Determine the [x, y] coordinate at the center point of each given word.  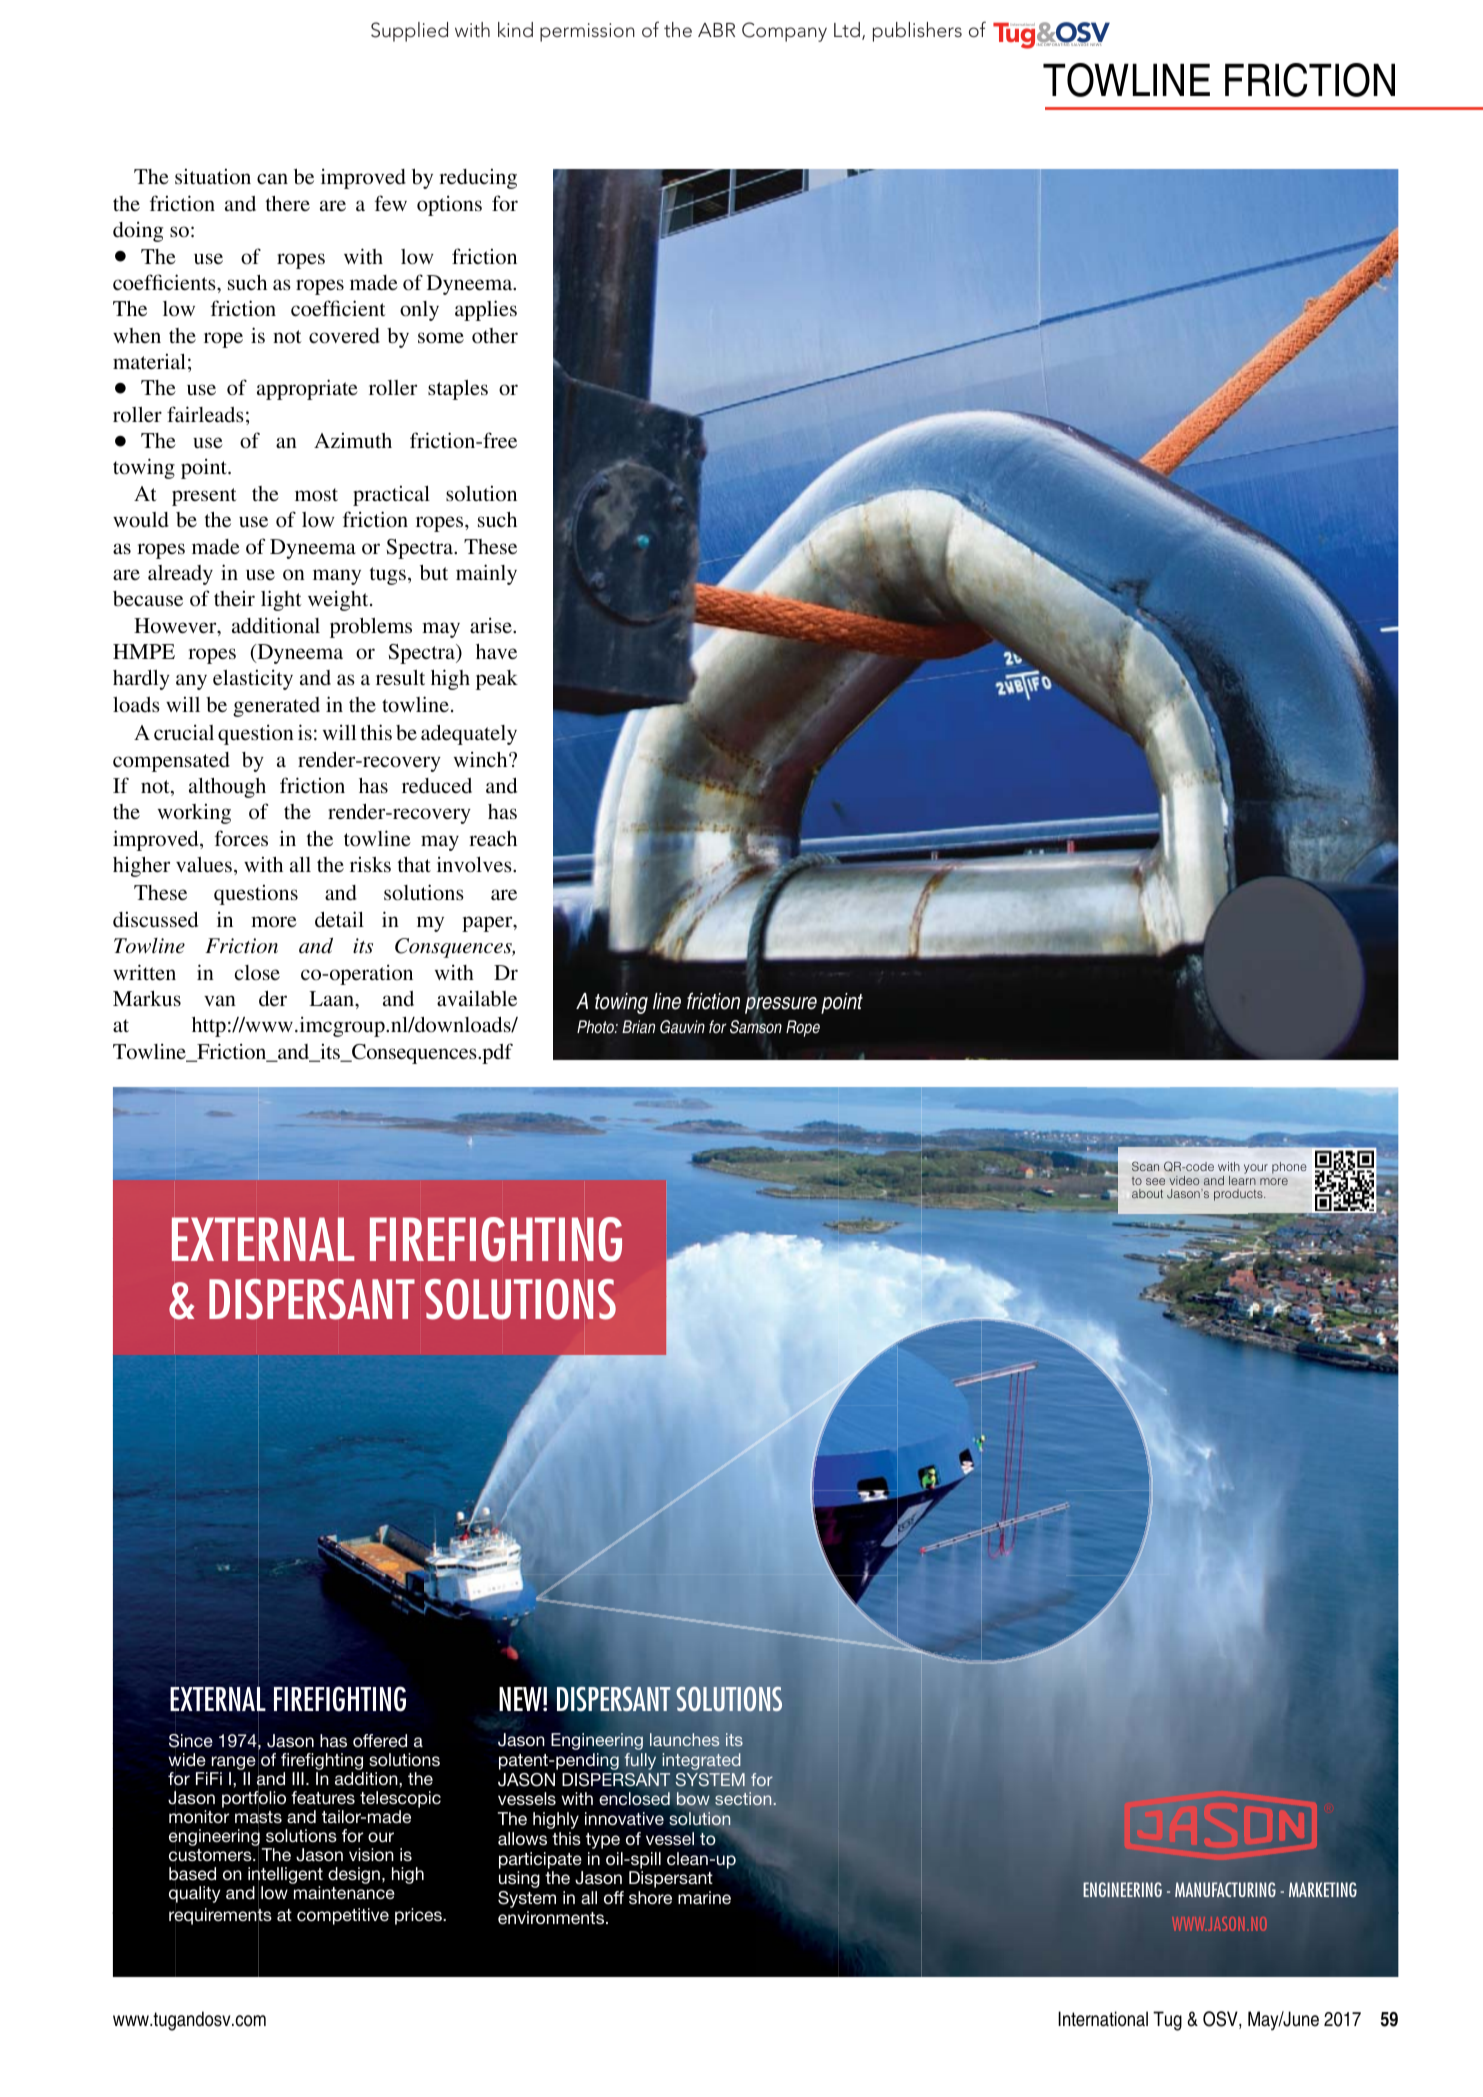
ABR [716, 30]
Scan [1145, 1166]
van [220, 1000]
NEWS [1096, 43]
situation [213, 176]
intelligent [285, 1876]
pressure [781, 1006]
